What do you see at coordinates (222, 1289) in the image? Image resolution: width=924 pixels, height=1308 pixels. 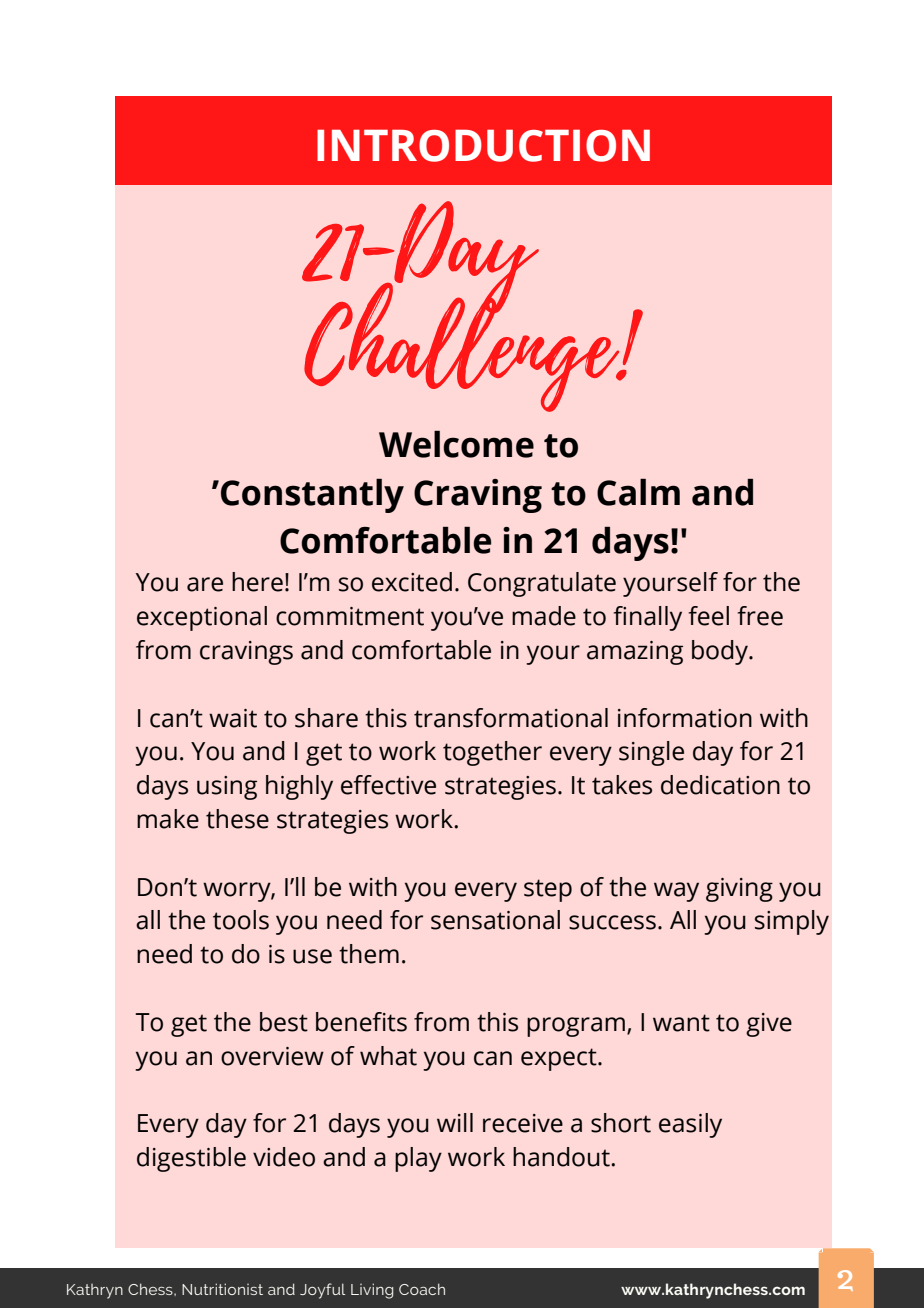 I see `Nutritionist` at bounding box center [222, 1289].
